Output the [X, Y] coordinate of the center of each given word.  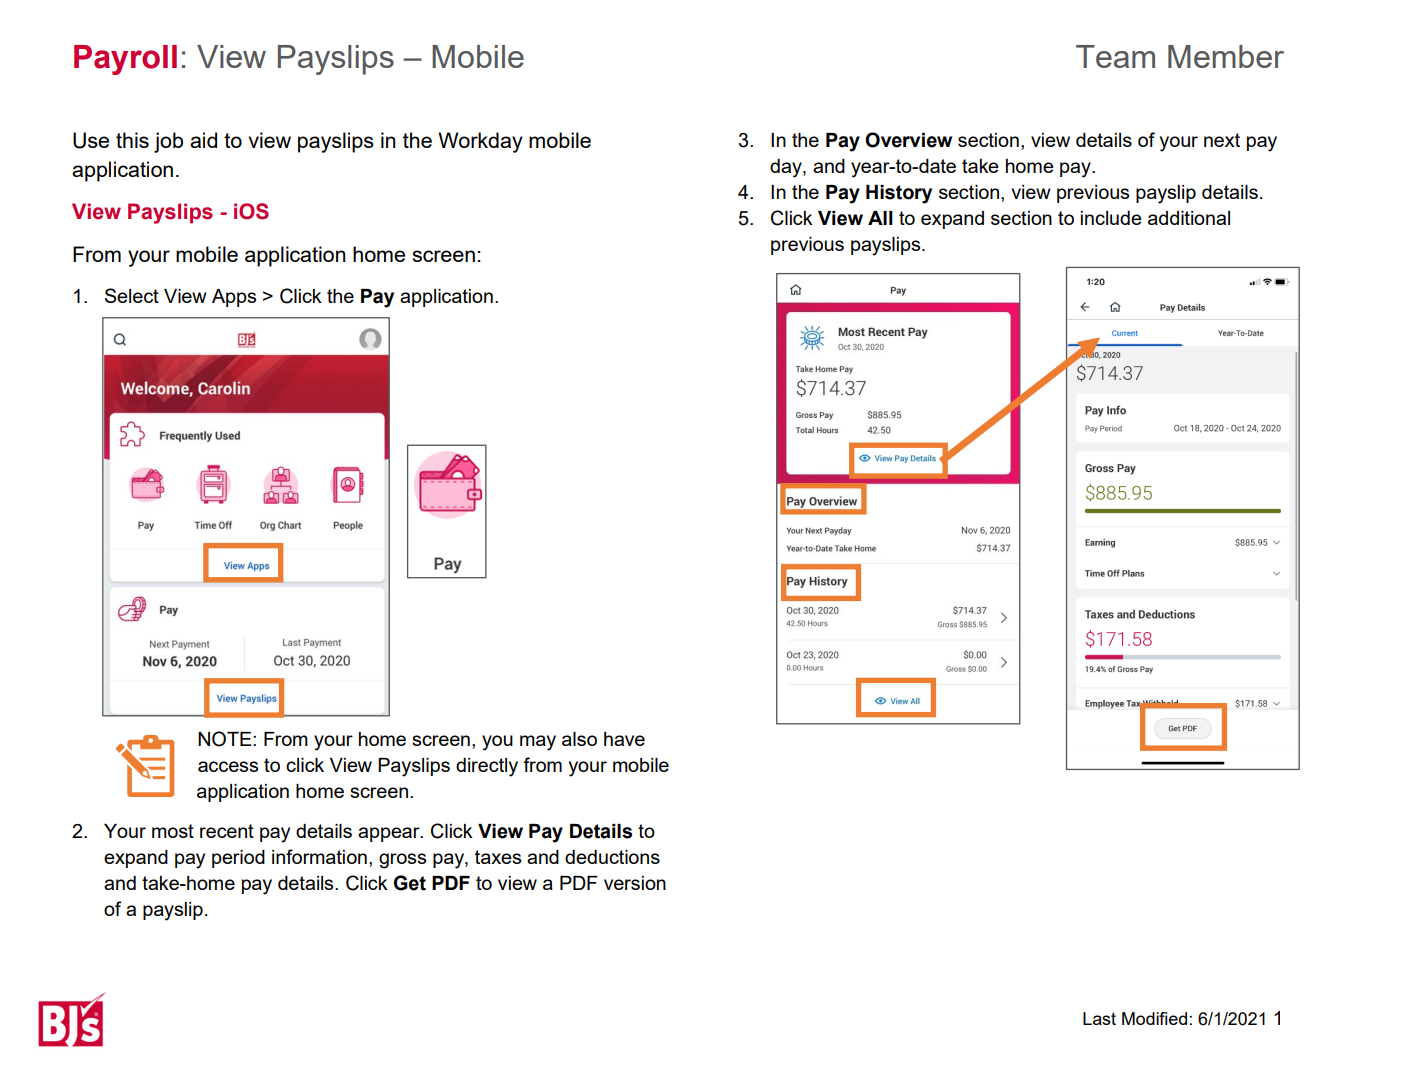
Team [1115, 56]
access [228, 766]
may [538, 743]
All [880, 218]
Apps [234, 298]
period [238, 859]
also [579, 739]
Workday [480, 142]
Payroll [125, 60]
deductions [612, 857]
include [1111, 218]
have [624, 739]
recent [227, 831]
